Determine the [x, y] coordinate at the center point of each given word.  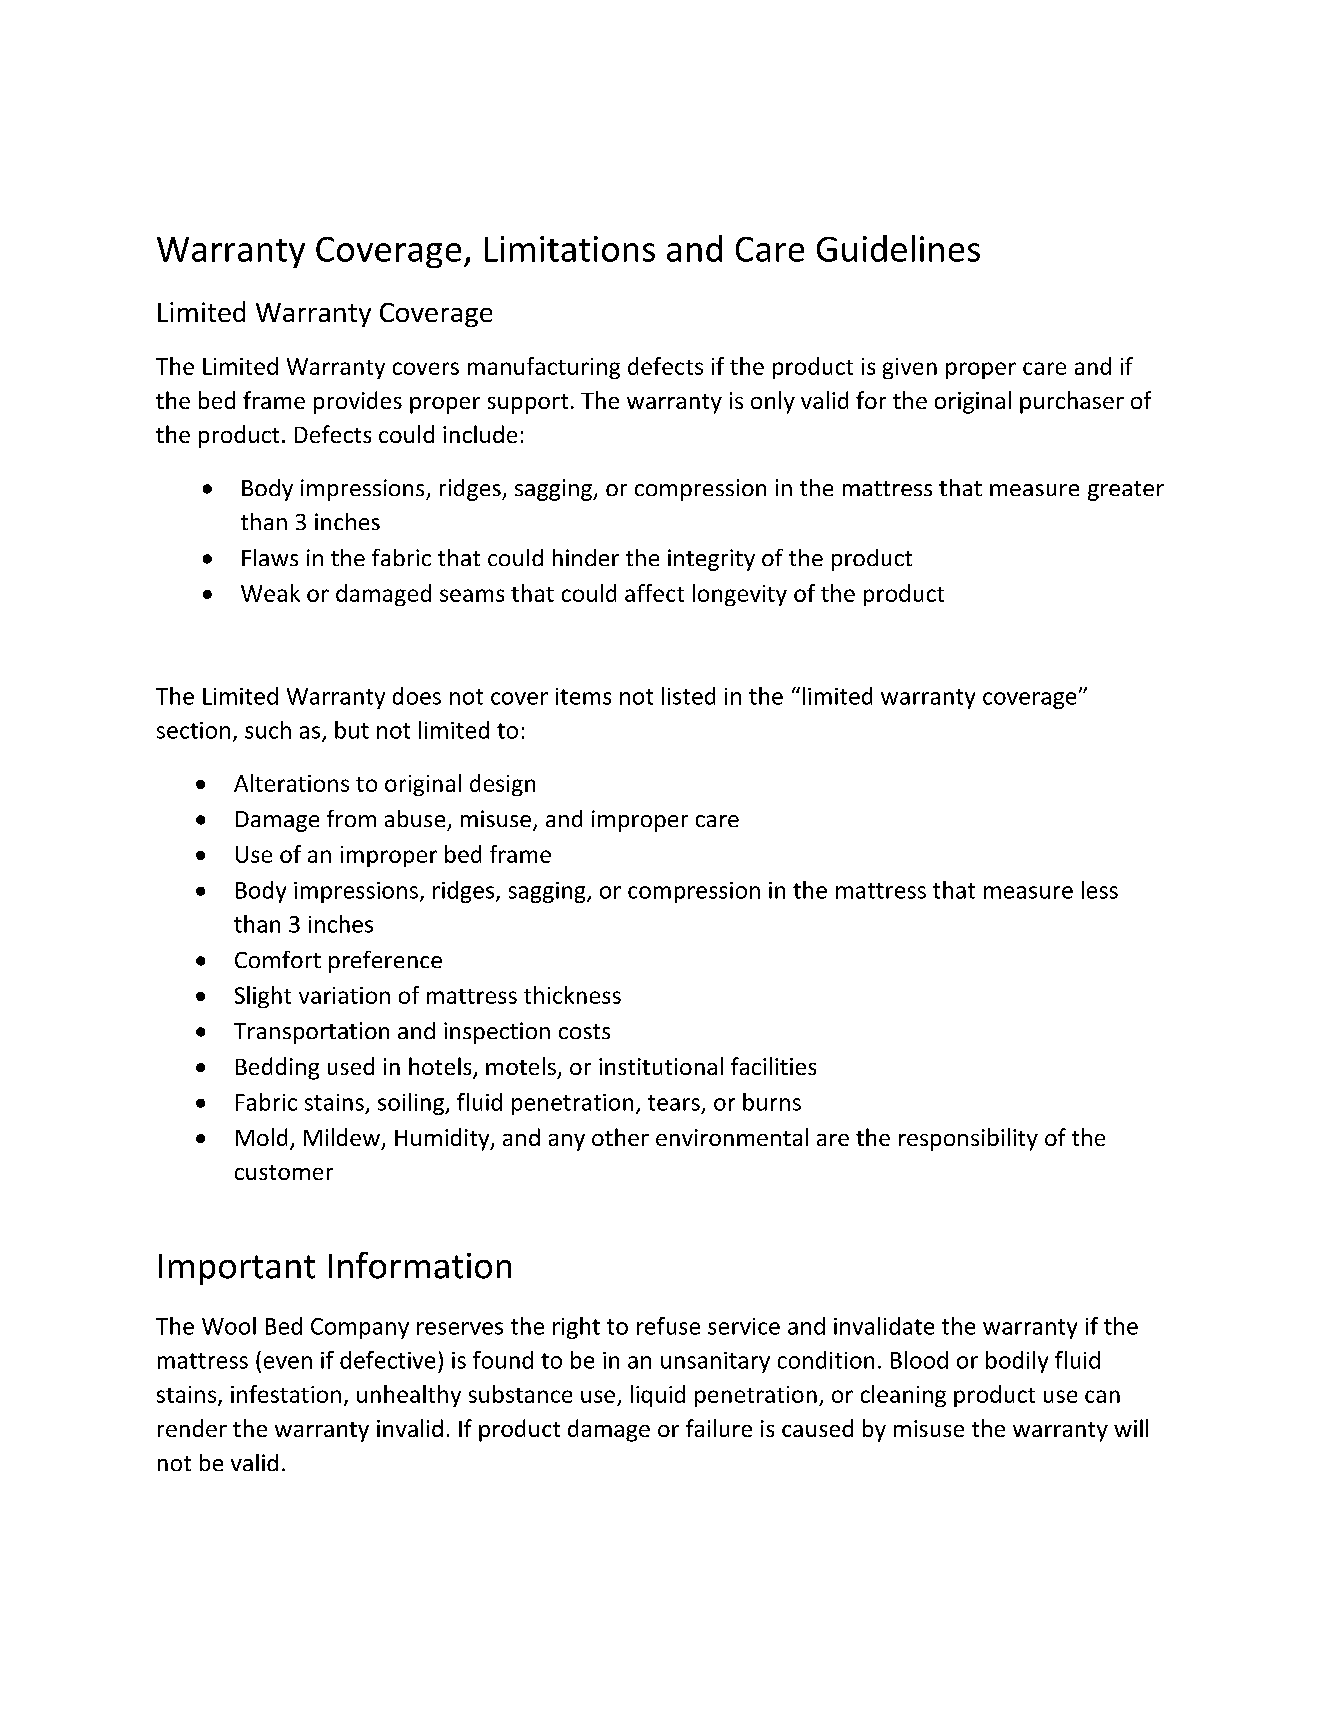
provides [358, 402]
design [502, 785]
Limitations [570, 249]
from [351, 818]
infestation [286, 1394]
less [1100, 890]
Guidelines [898, 248]
